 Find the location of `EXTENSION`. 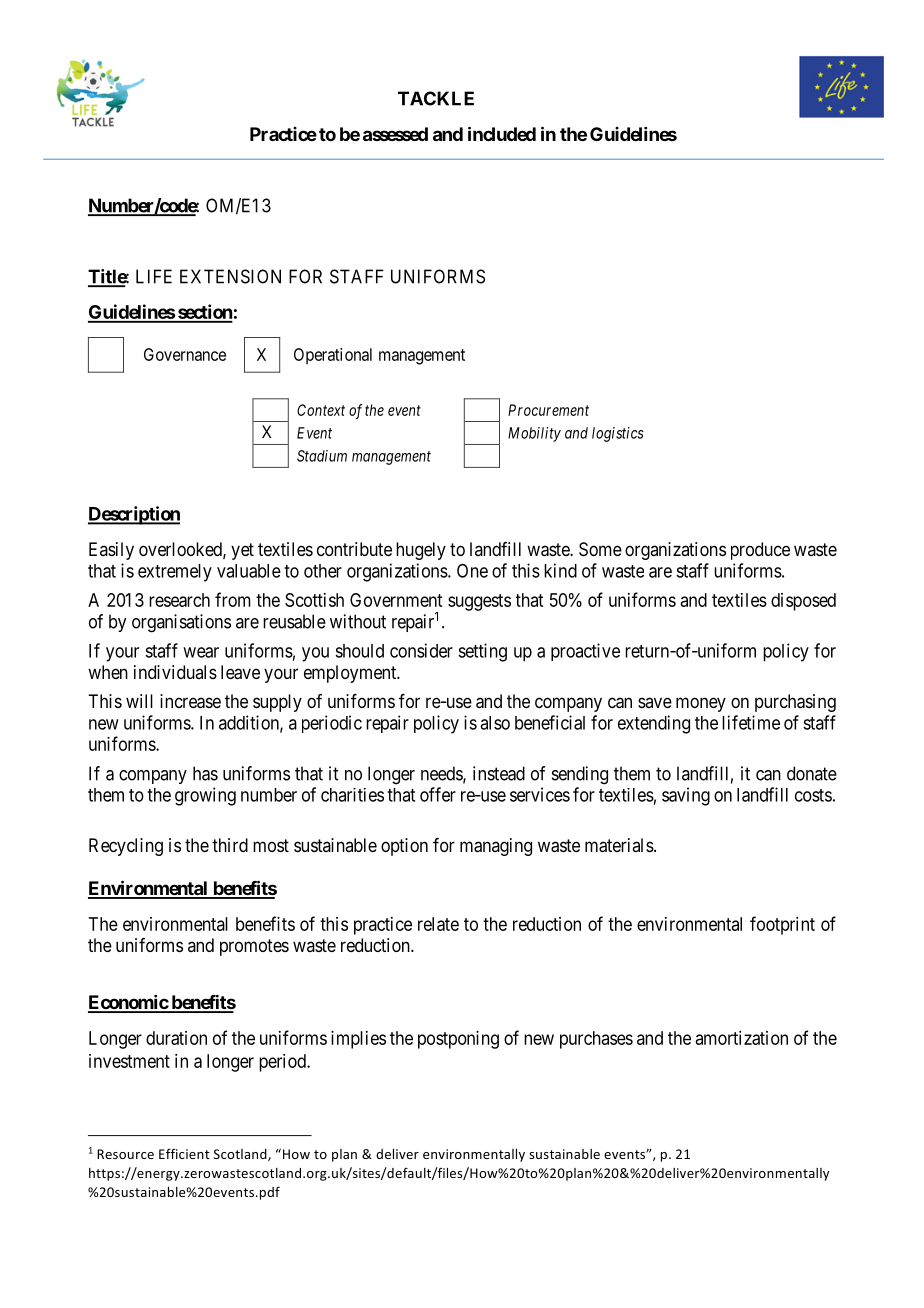

EXTENSION is located at coordinates (230, 276).
